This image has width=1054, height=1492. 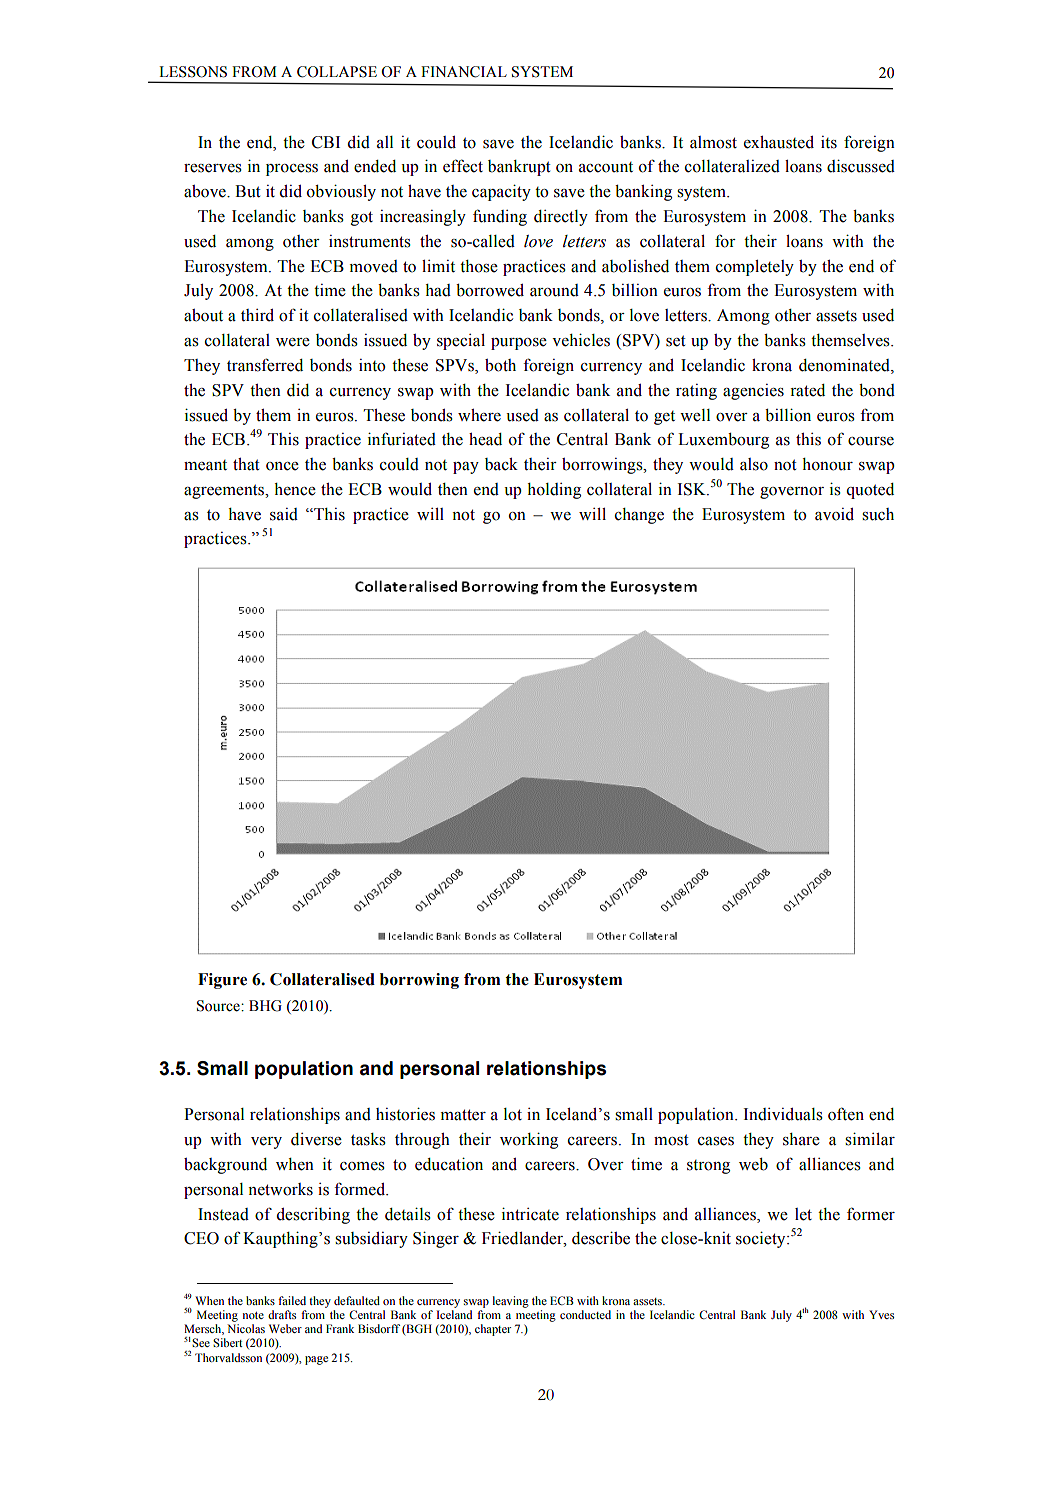 What do you see at coordinates (222, 981) in the image?
I see `Figure` at bounding box center [222, 981].
